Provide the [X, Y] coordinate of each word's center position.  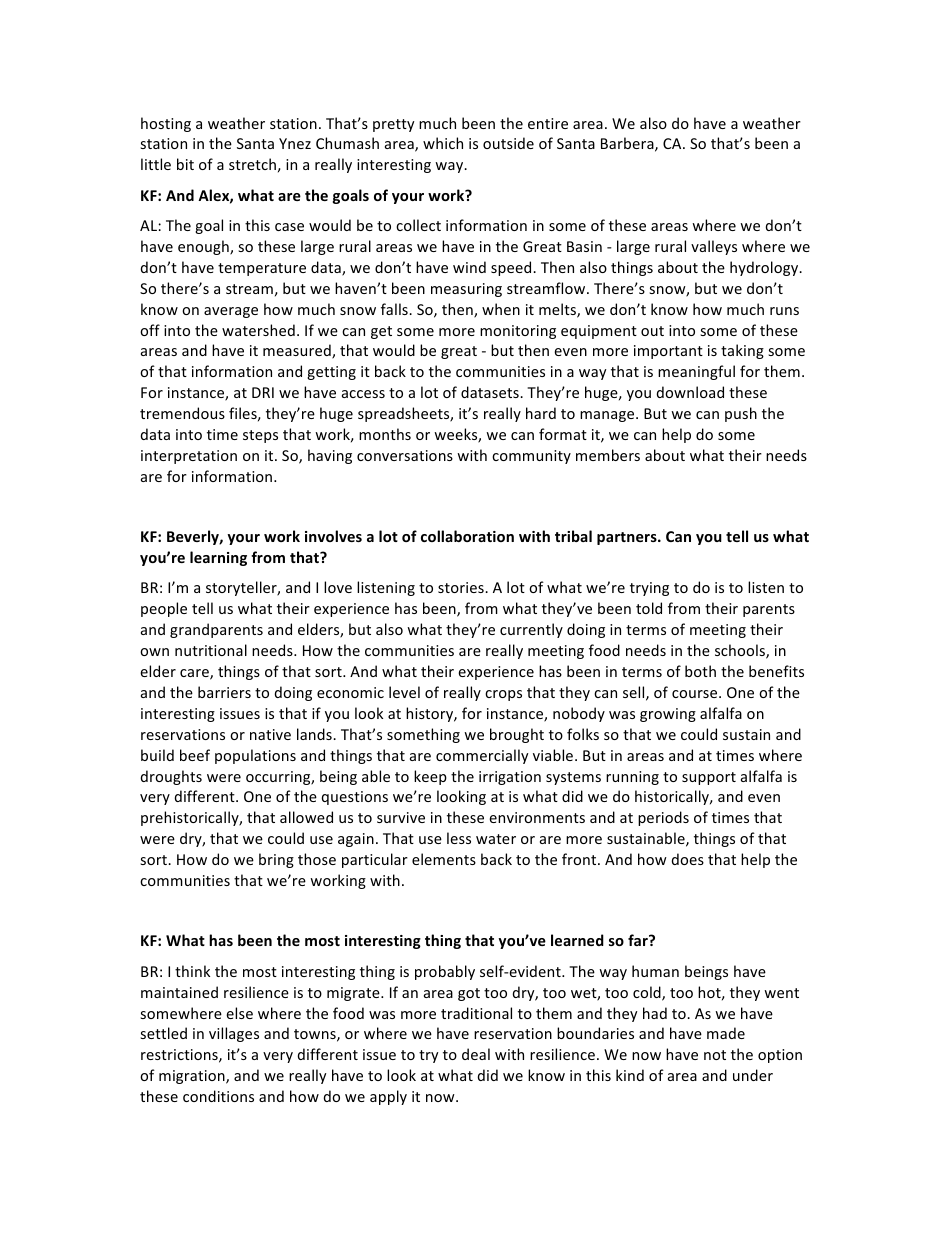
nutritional [211, 650]
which [443, 143]
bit [185, 164]
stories [462, 587]
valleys [714, 247]
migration [193, 1077]
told [649, 608]
